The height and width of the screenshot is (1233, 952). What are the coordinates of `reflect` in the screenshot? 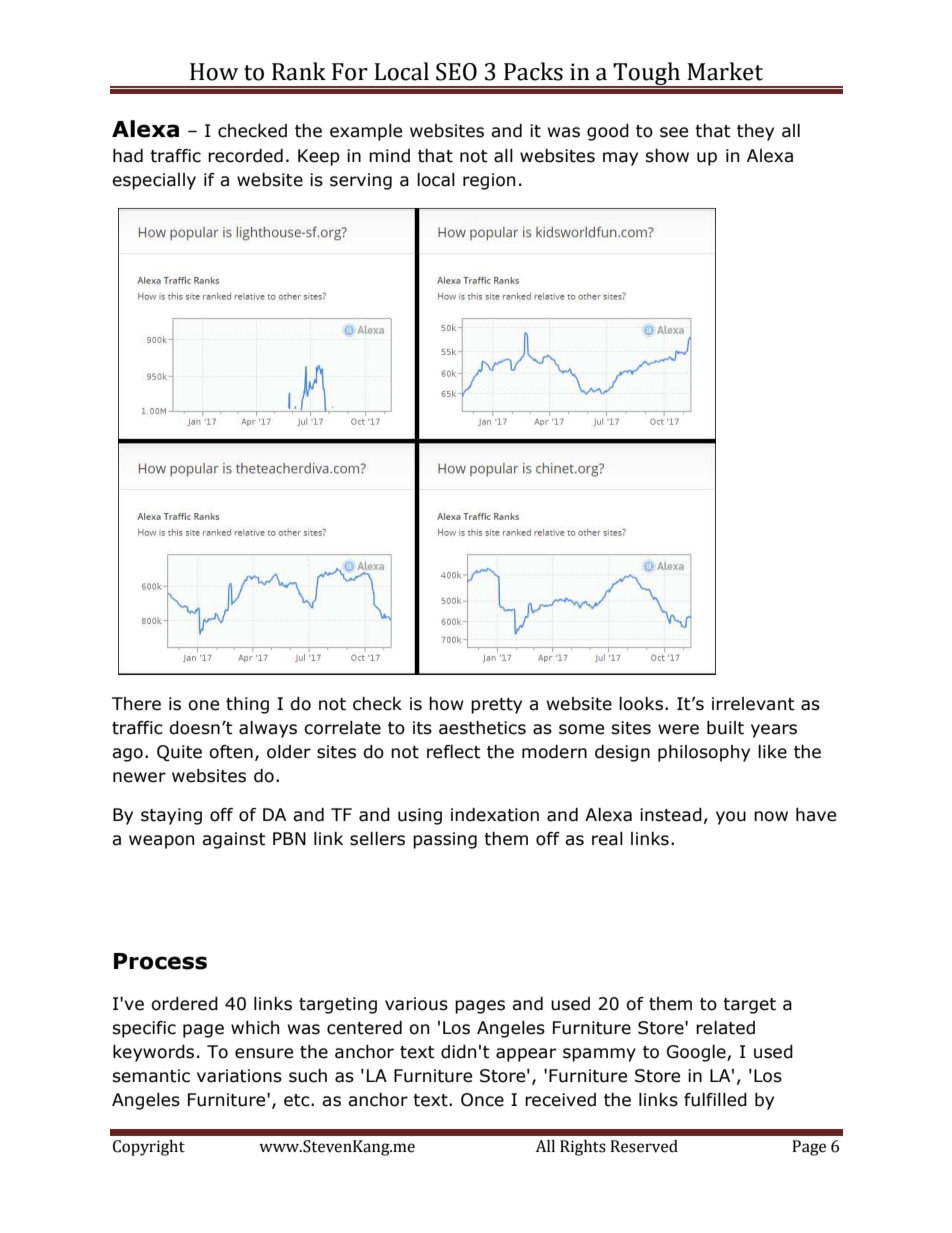 It's located at (454, 752).
